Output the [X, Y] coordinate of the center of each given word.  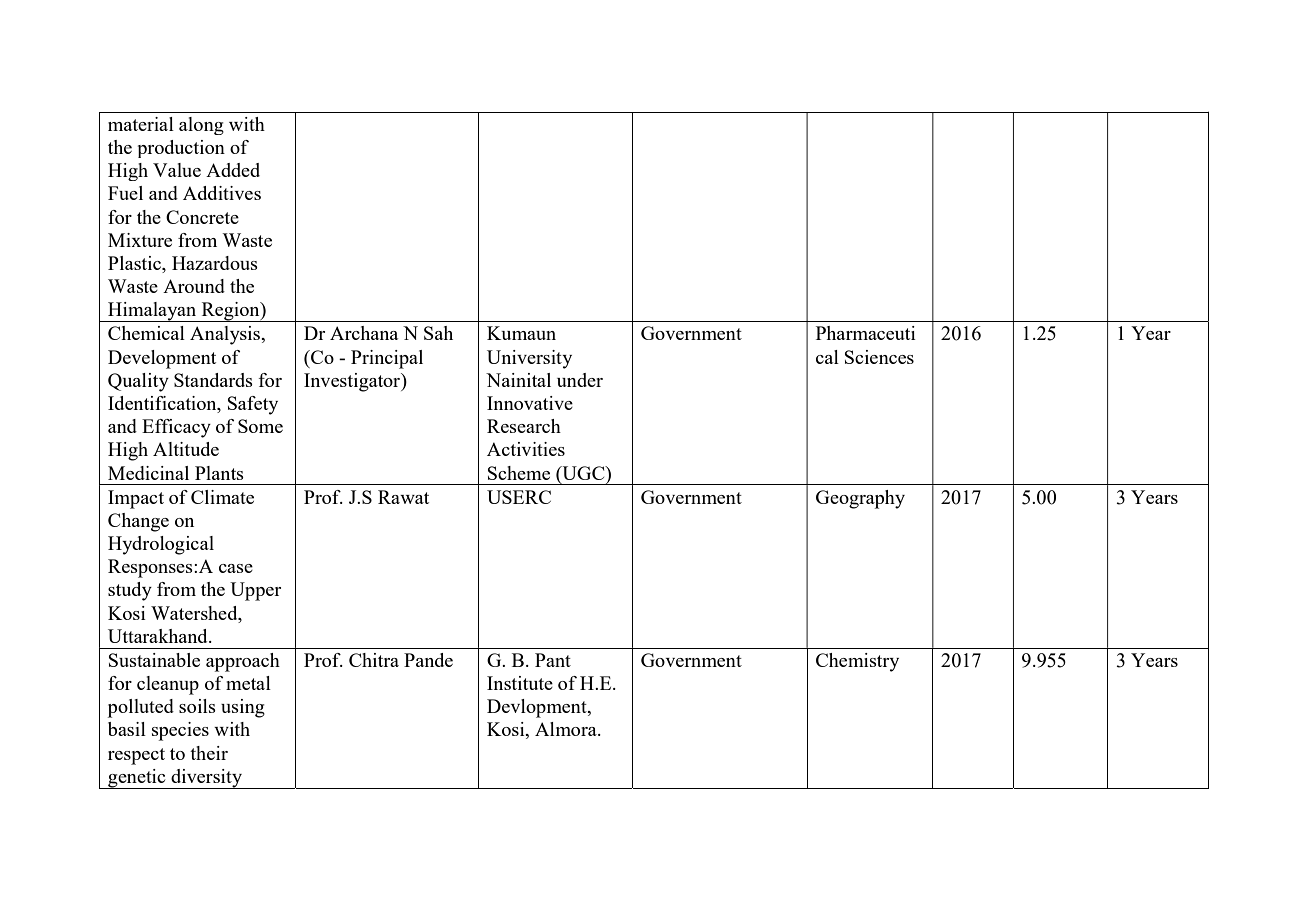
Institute [520, 683]
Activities [526, 449]
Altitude [186, 449]
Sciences [879, 357]
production [181, 149]
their [209, 753]
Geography [860, 499]
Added [233, 170]
